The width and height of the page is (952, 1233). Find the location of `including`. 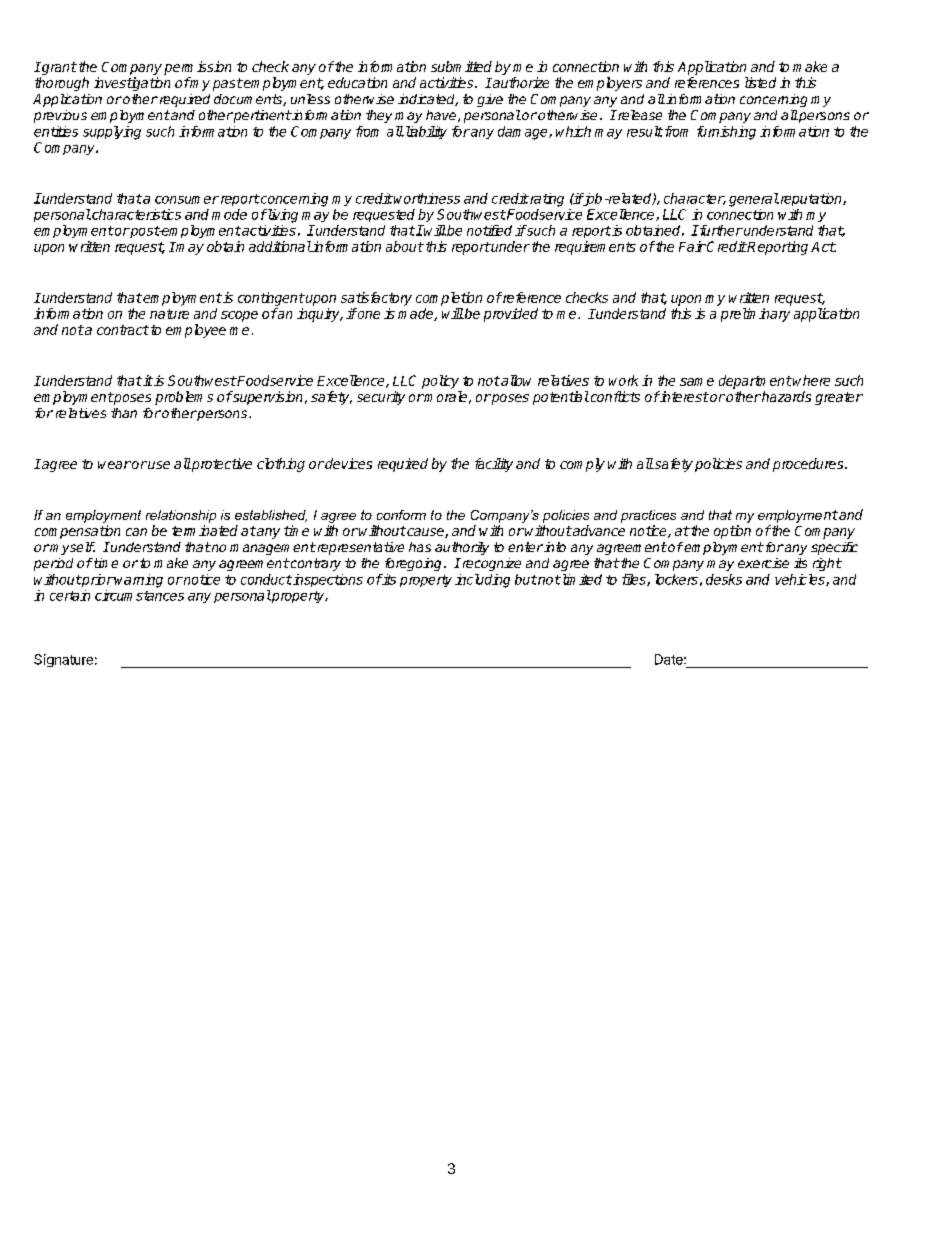

including is located at coordinates (482, 581).
